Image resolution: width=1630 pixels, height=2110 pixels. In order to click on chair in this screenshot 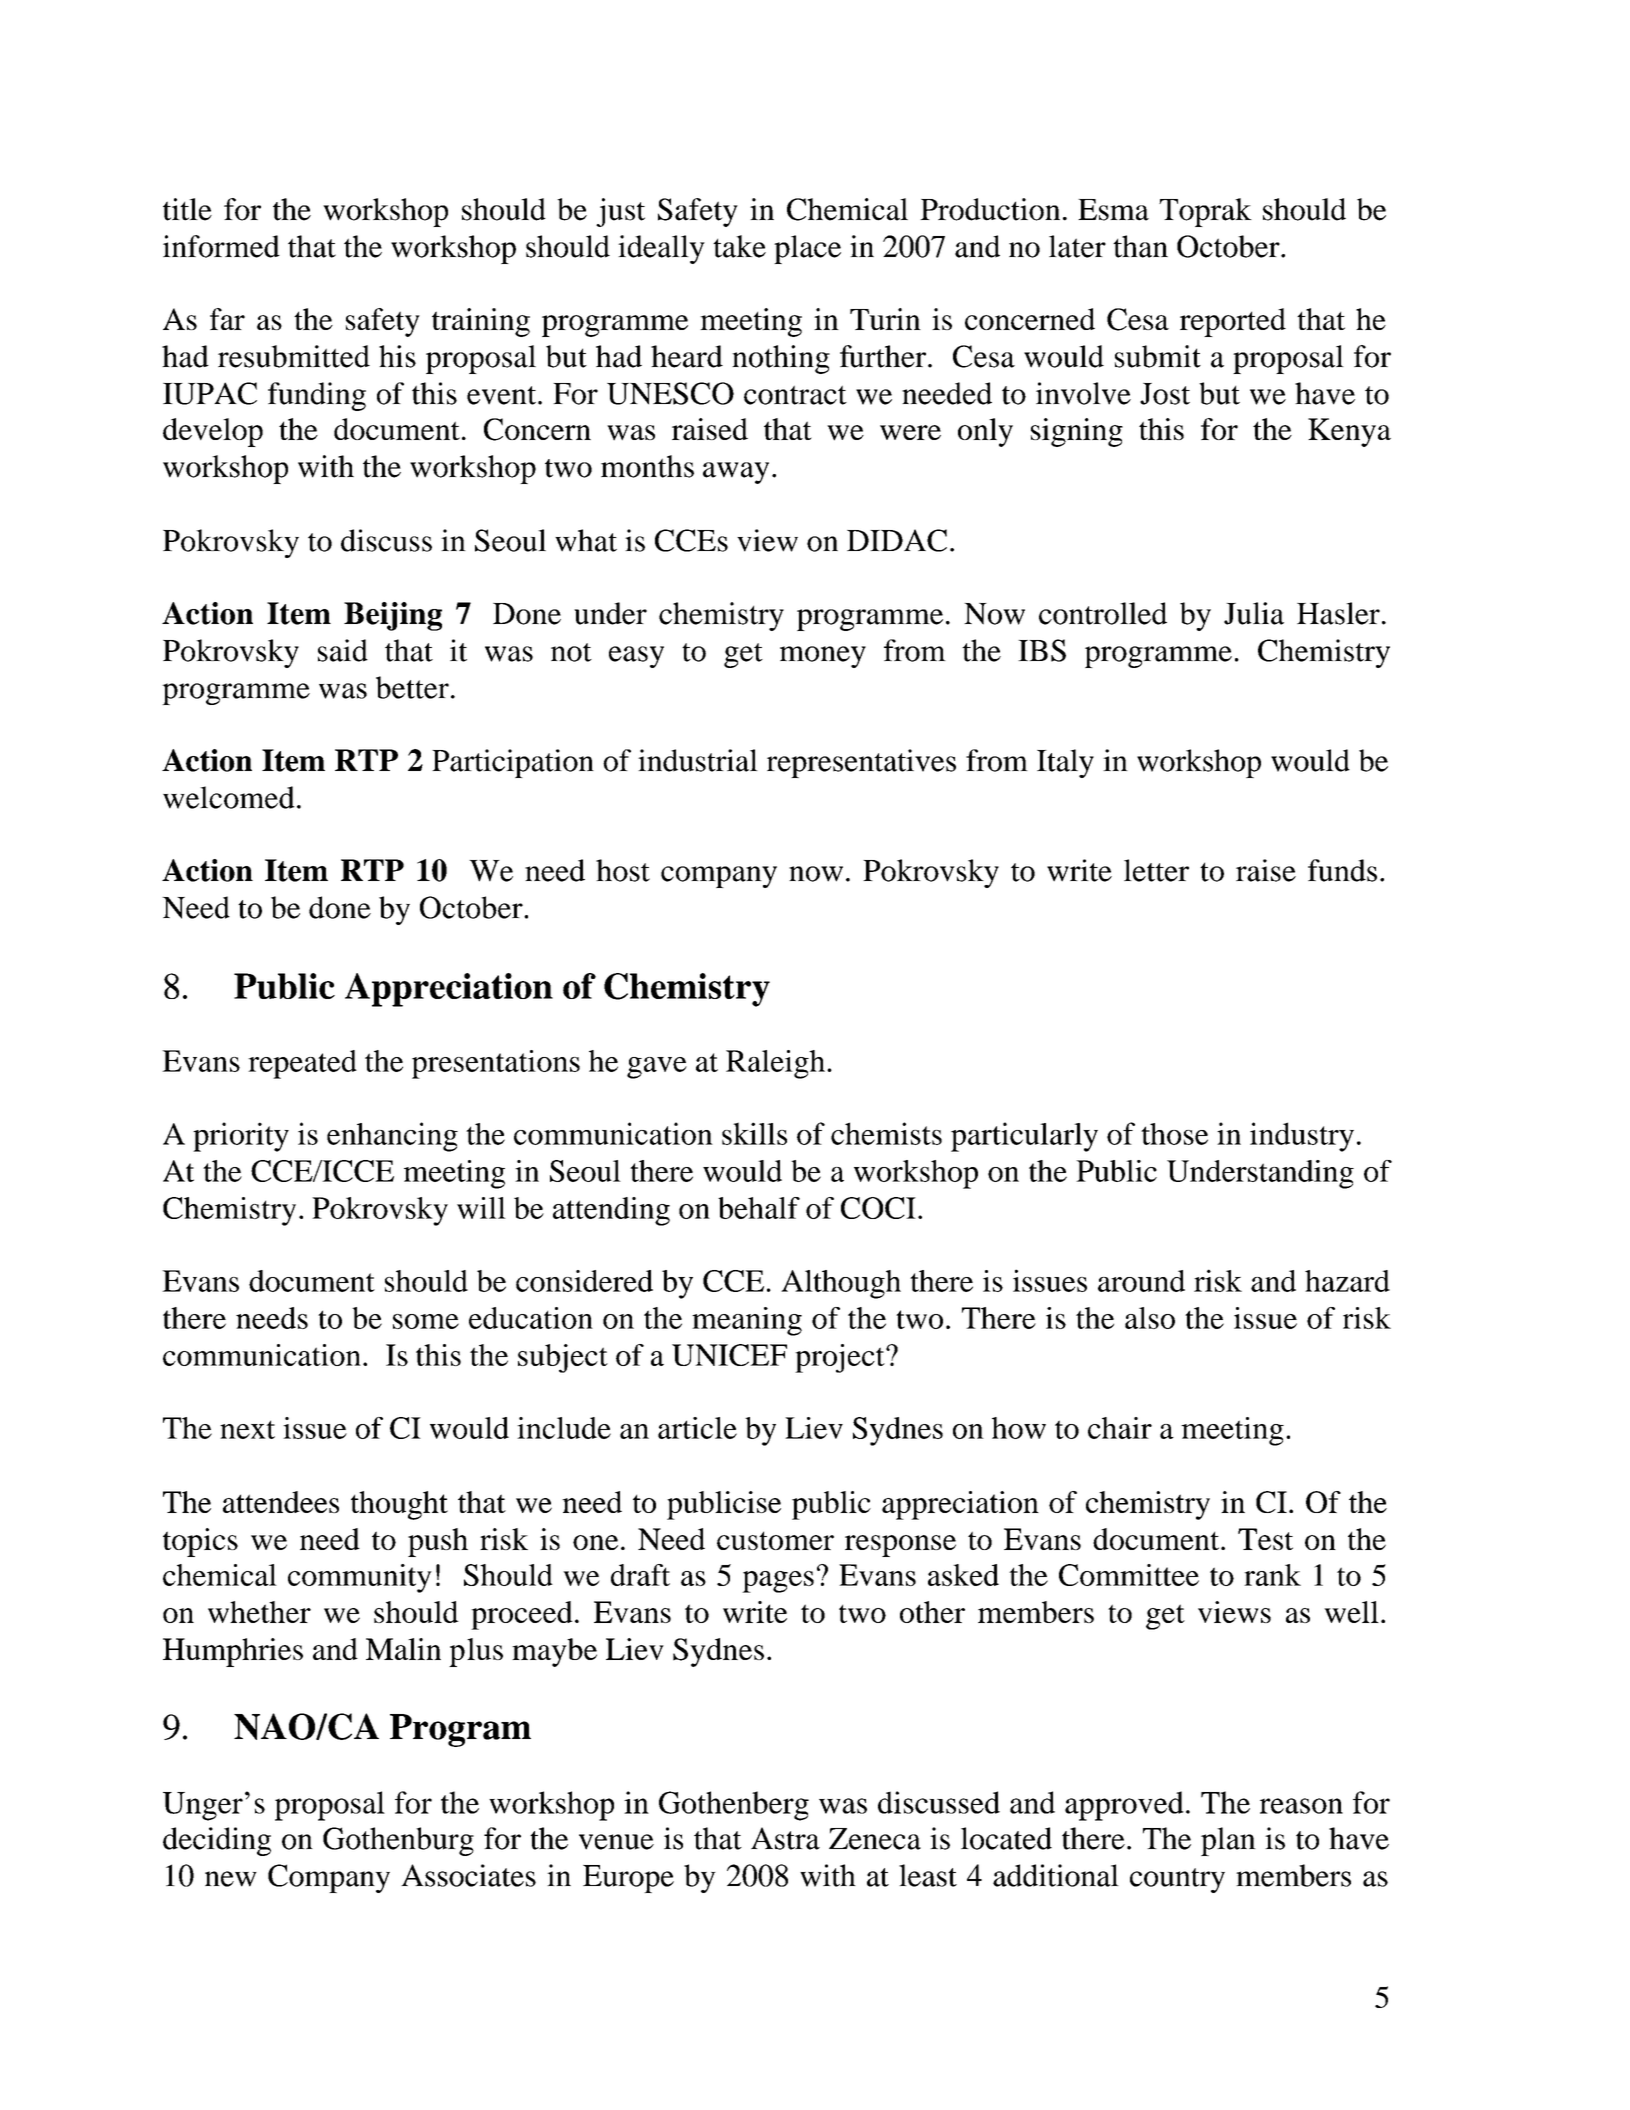, I will do `click(1120, 1428)`.
